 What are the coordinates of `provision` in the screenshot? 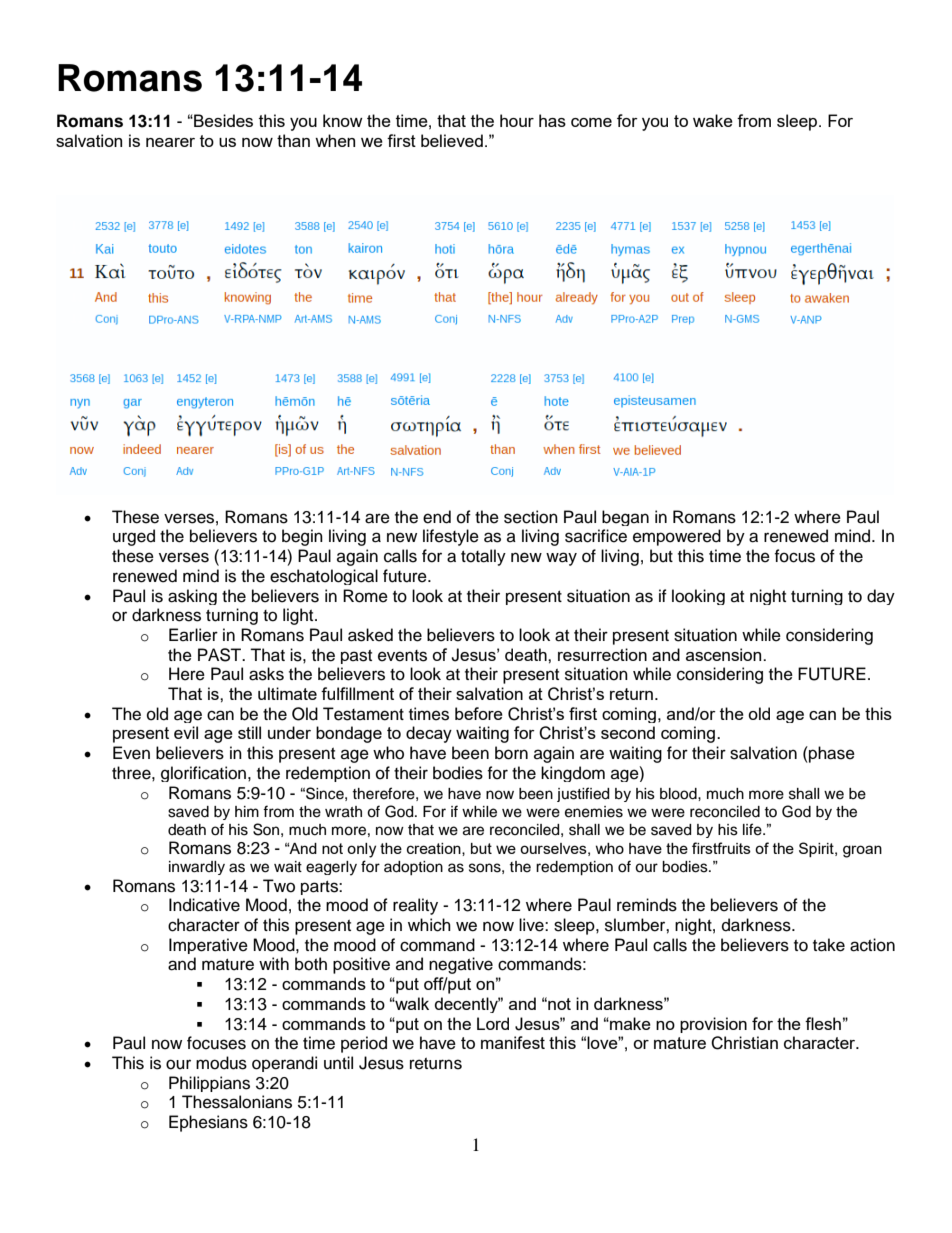 It's located at (713, 1025).
